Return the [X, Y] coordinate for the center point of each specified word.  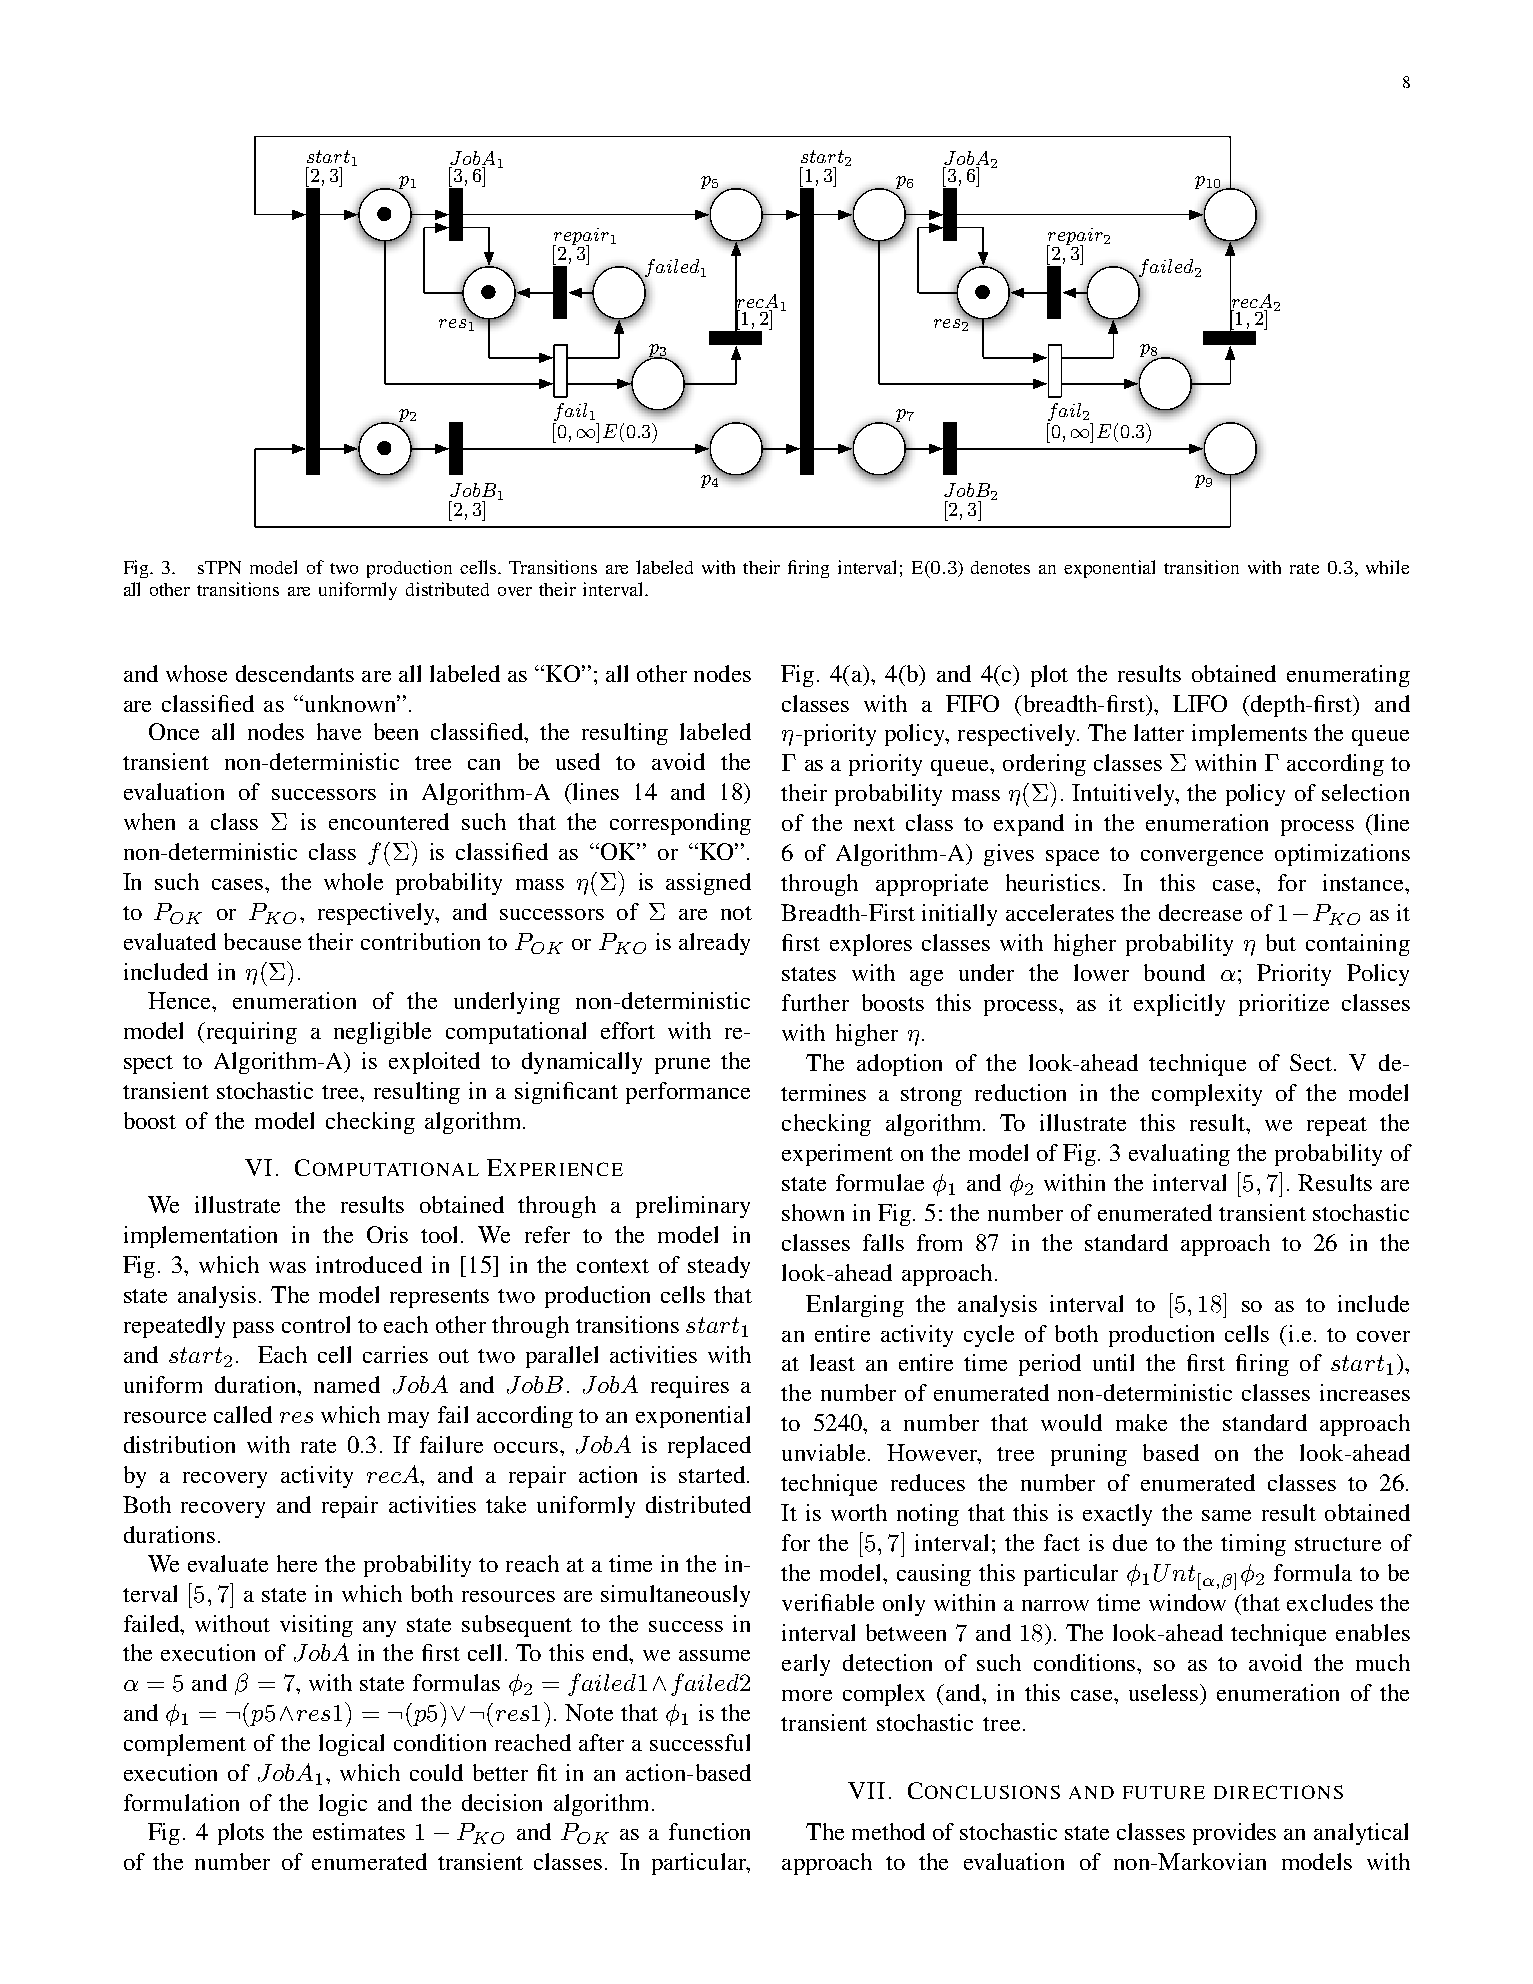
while [1387, 567]
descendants [295, 673]
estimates [359, 1831]
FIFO [972, 703]
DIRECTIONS [1278, 1792]
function [709, 1831]
